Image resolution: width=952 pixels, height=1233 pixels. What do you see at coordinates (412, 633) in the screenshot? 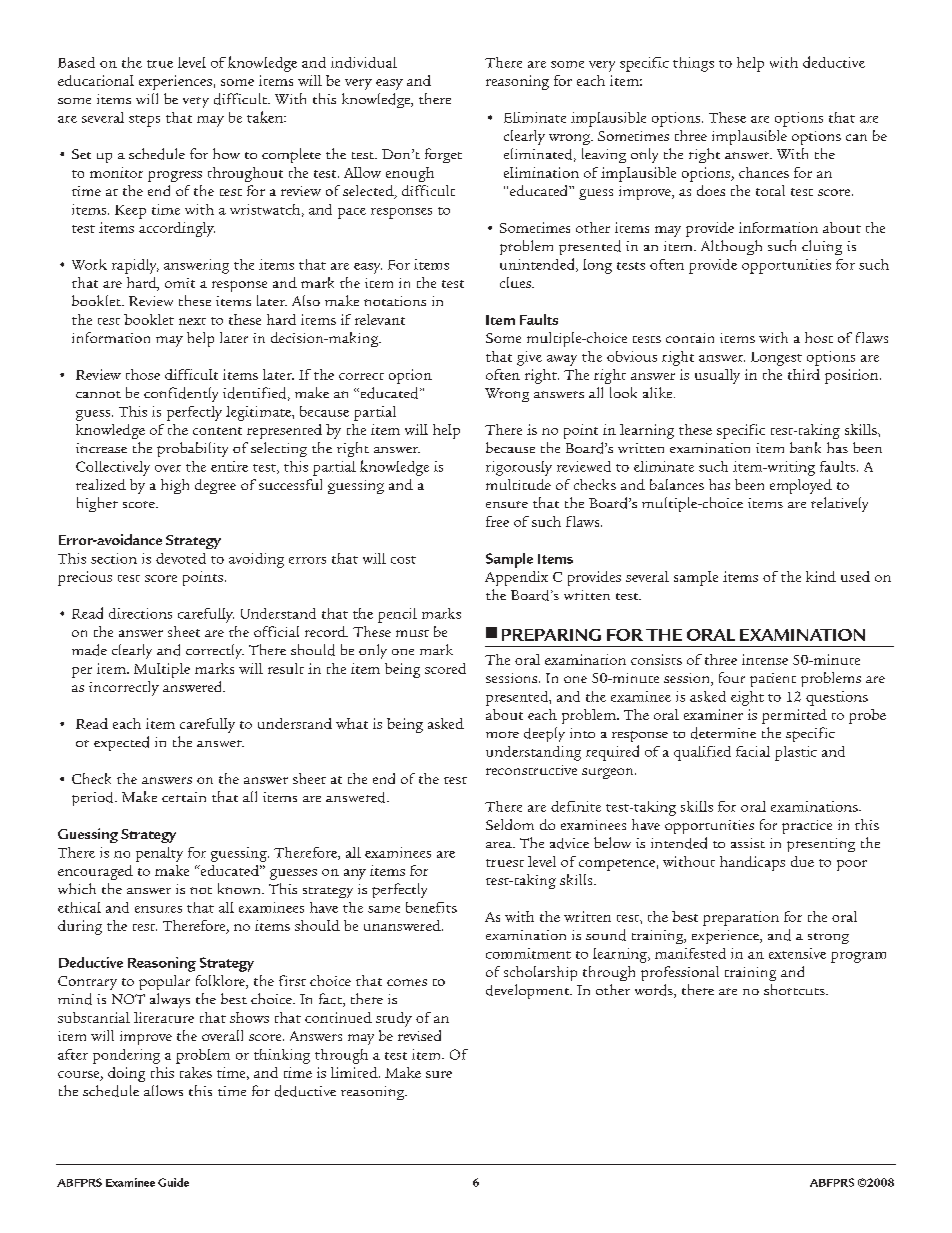
I see `must` at bounding box center [412, 633].
